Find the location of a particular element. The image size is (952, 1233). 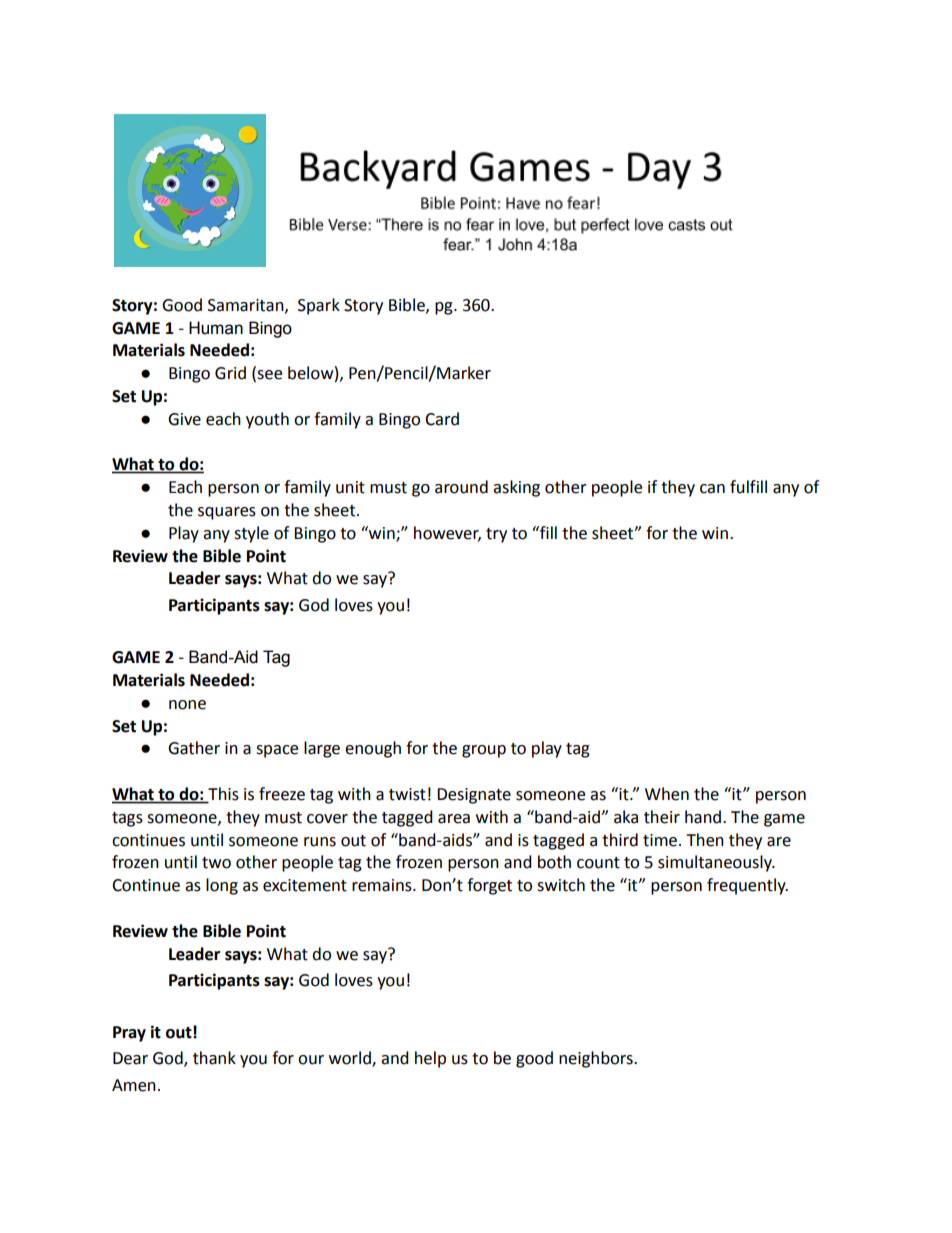

try is located at coordinates (496, 535).
